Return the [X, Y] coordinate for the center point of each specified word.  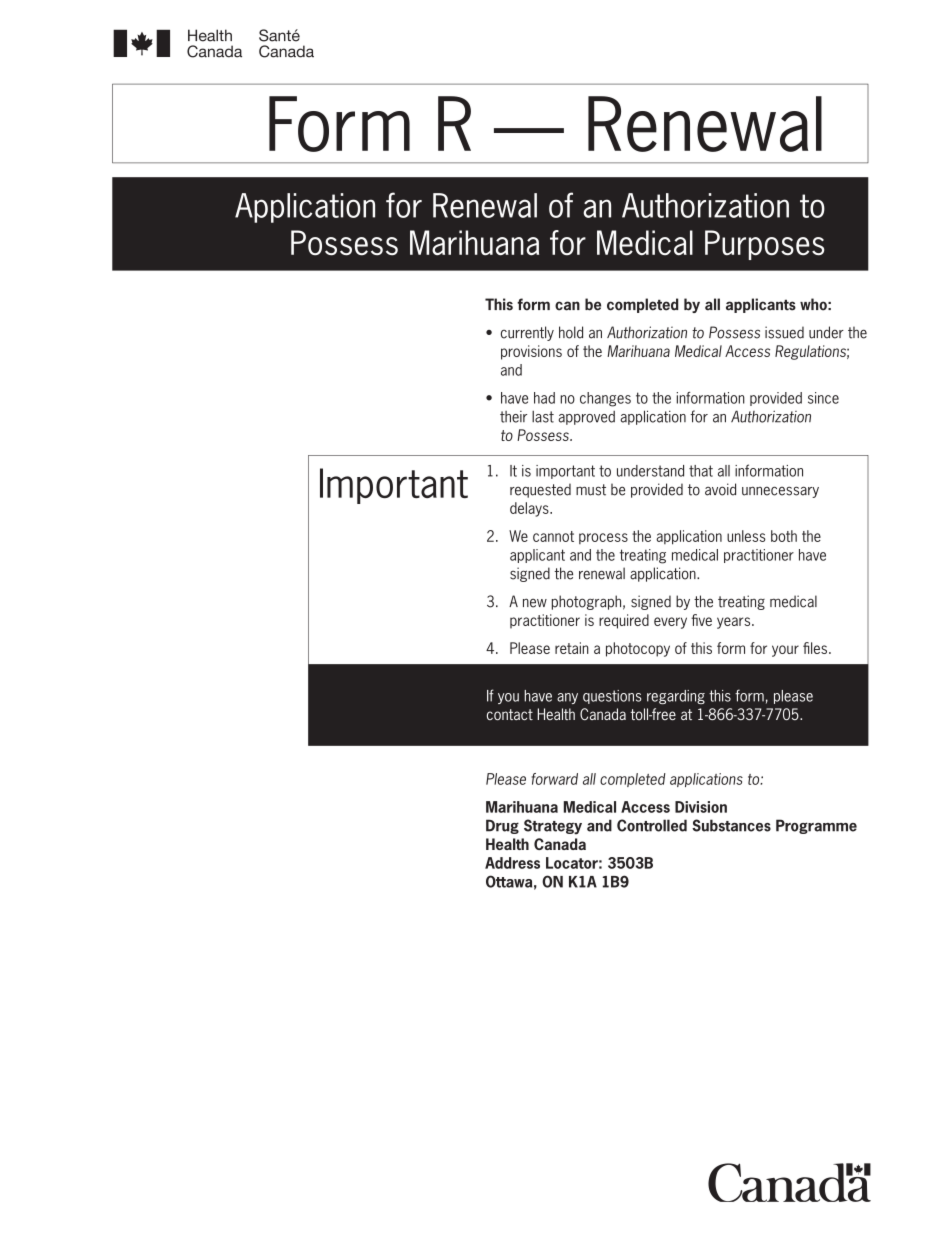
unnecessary [780, 492]
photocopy [638, 649]
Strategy [553, 827]
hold [571, 332]
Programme [816, 826]
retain [572, 648]
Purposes [764, 245]
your [785, 651]
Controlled [652, 825]
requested [540, 490]
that [701, 471]
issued [784, 332]
